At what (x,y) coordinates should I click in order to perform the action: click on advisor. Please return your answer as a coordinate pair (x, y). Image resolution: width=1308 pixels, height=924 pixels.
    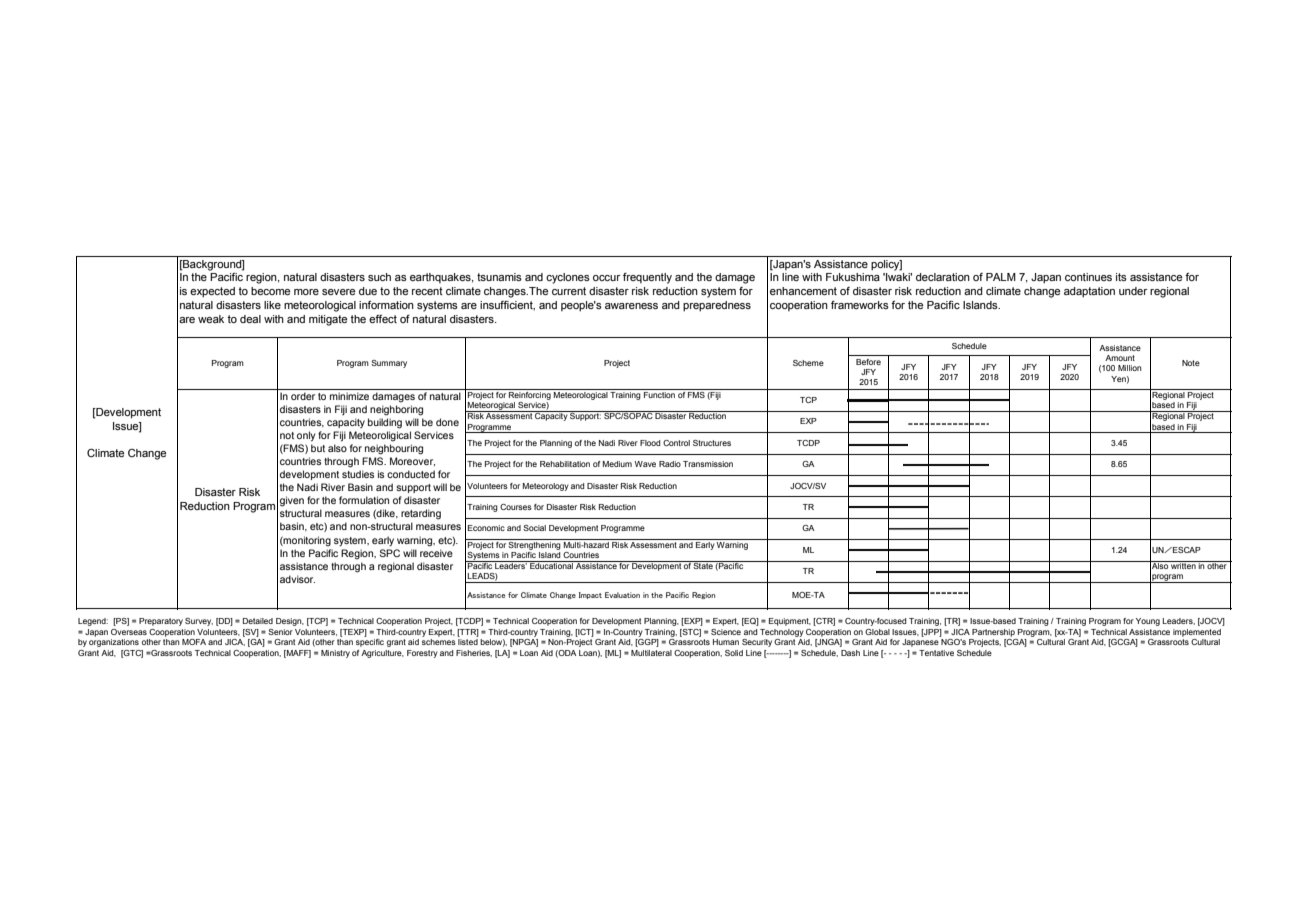
    Looking at the image, I should click on (297, 579).
